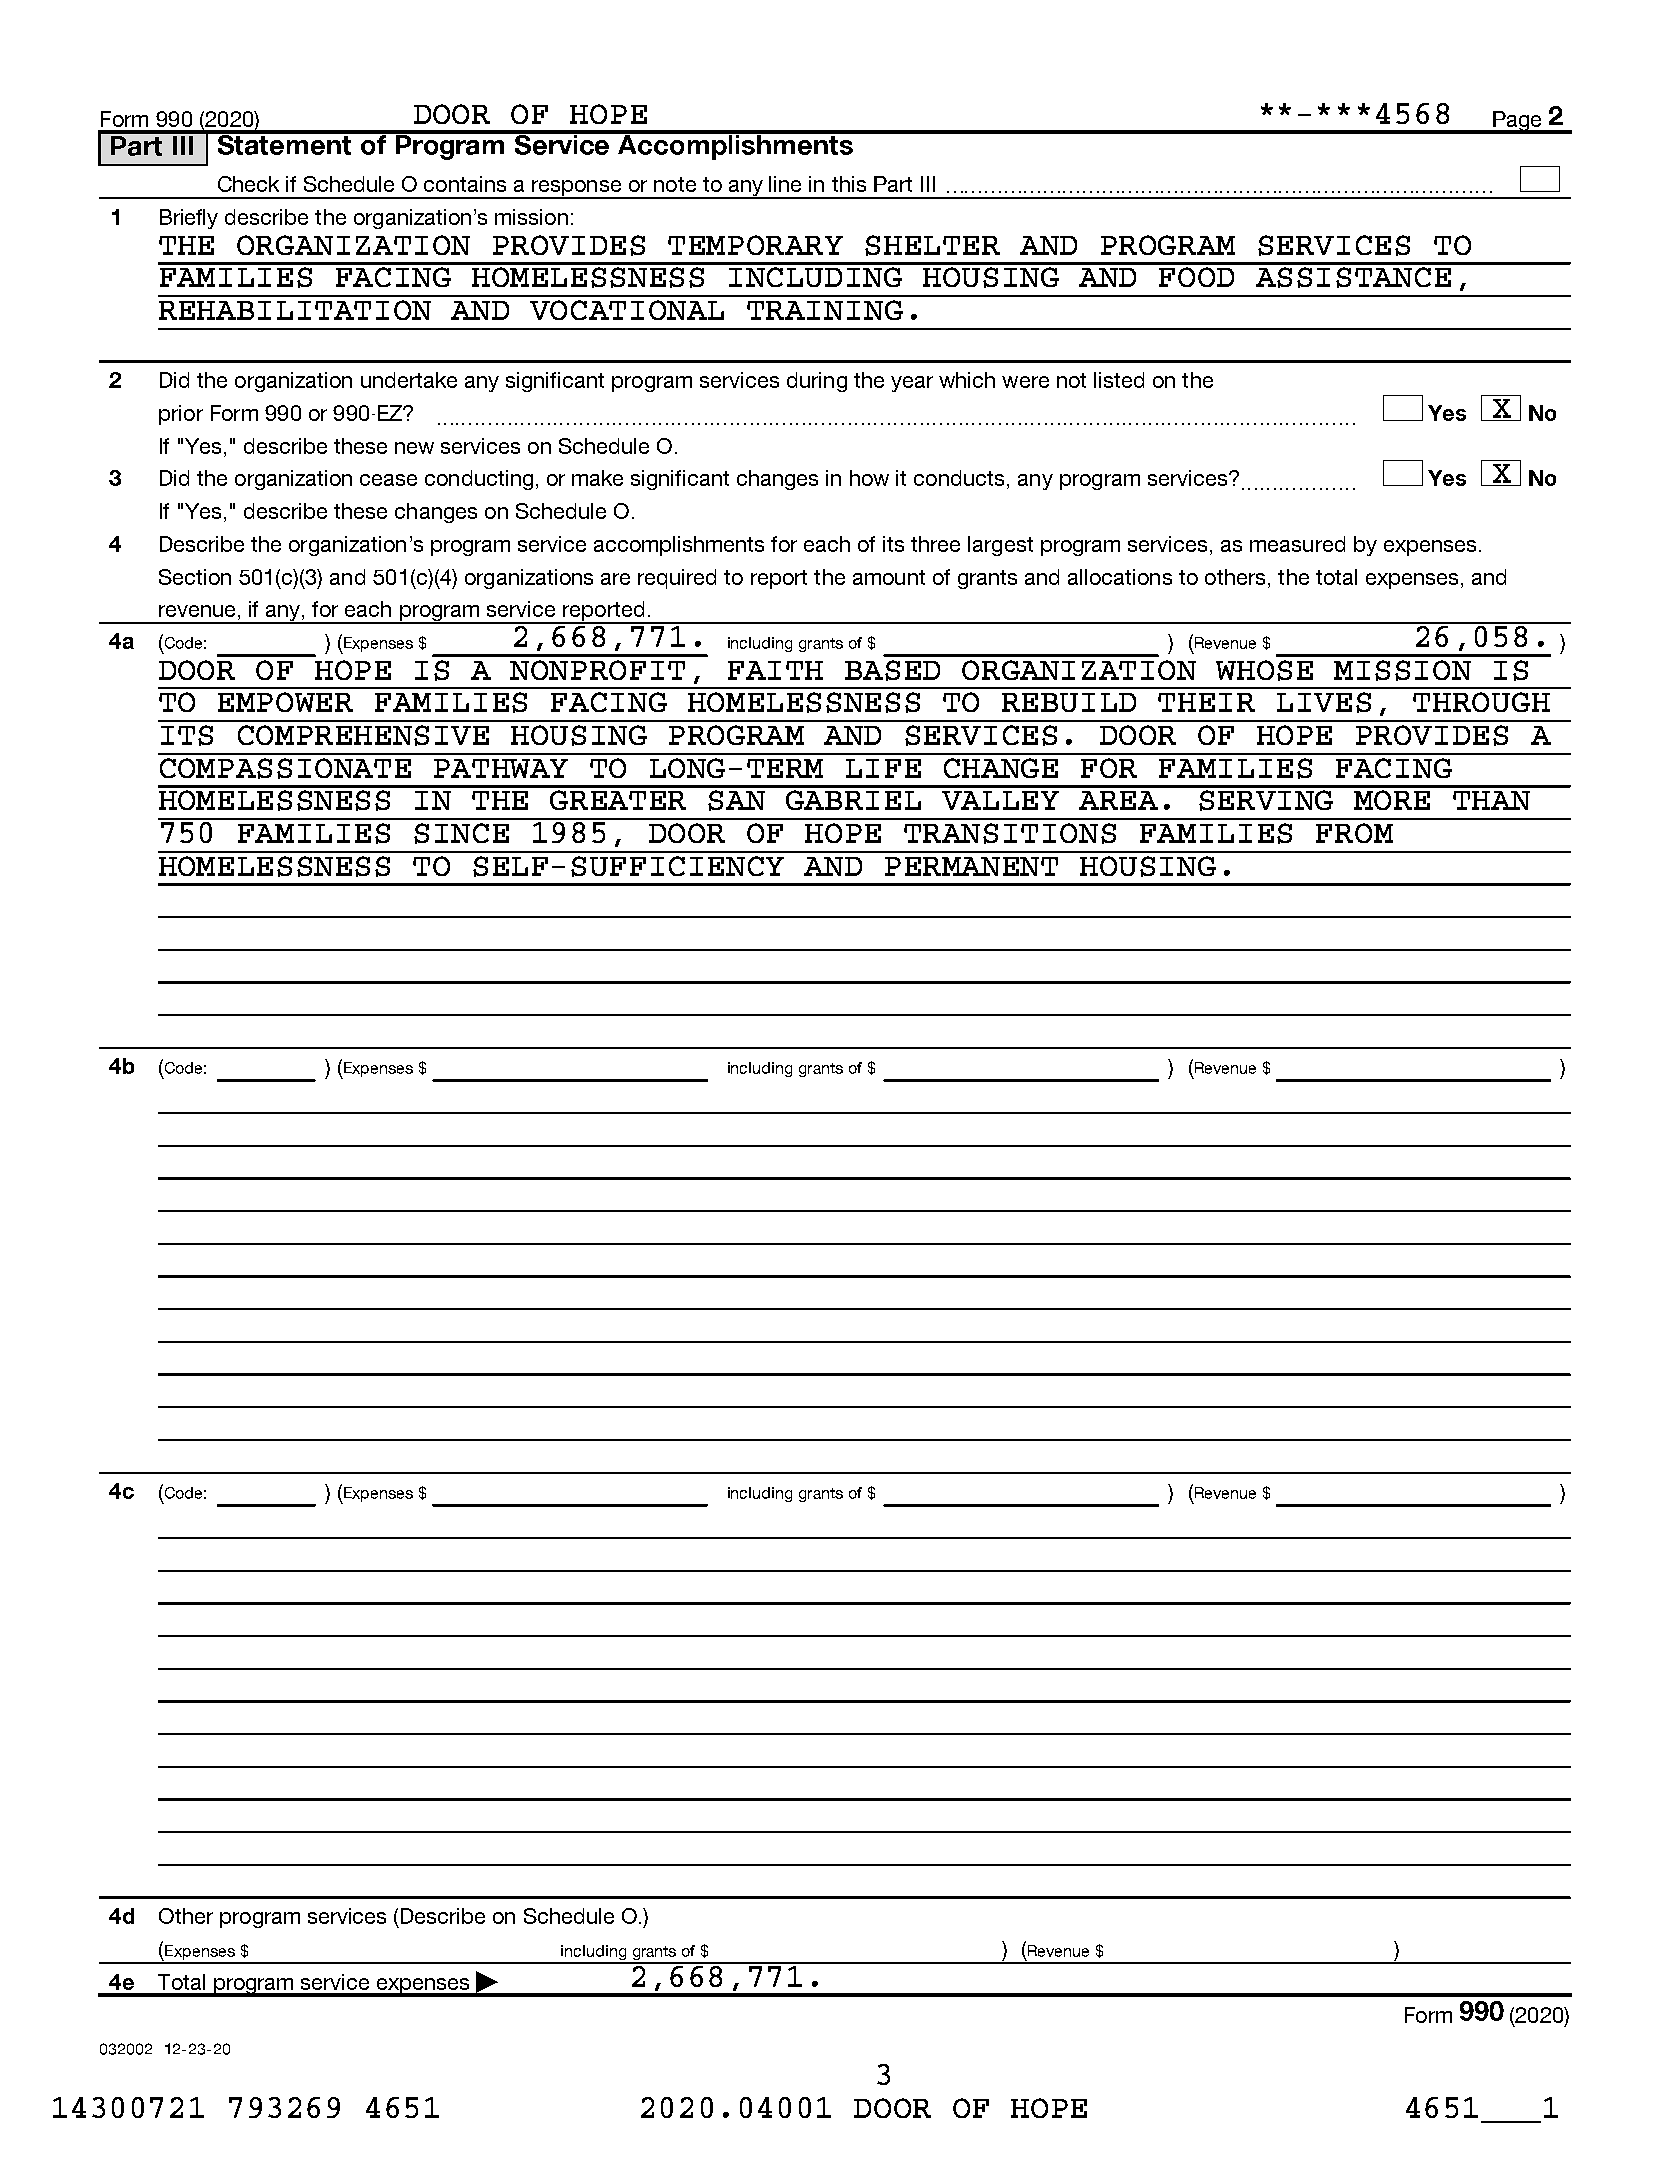 This document has height=2157, width=1667. Describe the element at coordinates (1324, 702) in the document. I see `LIVES` at that location.
